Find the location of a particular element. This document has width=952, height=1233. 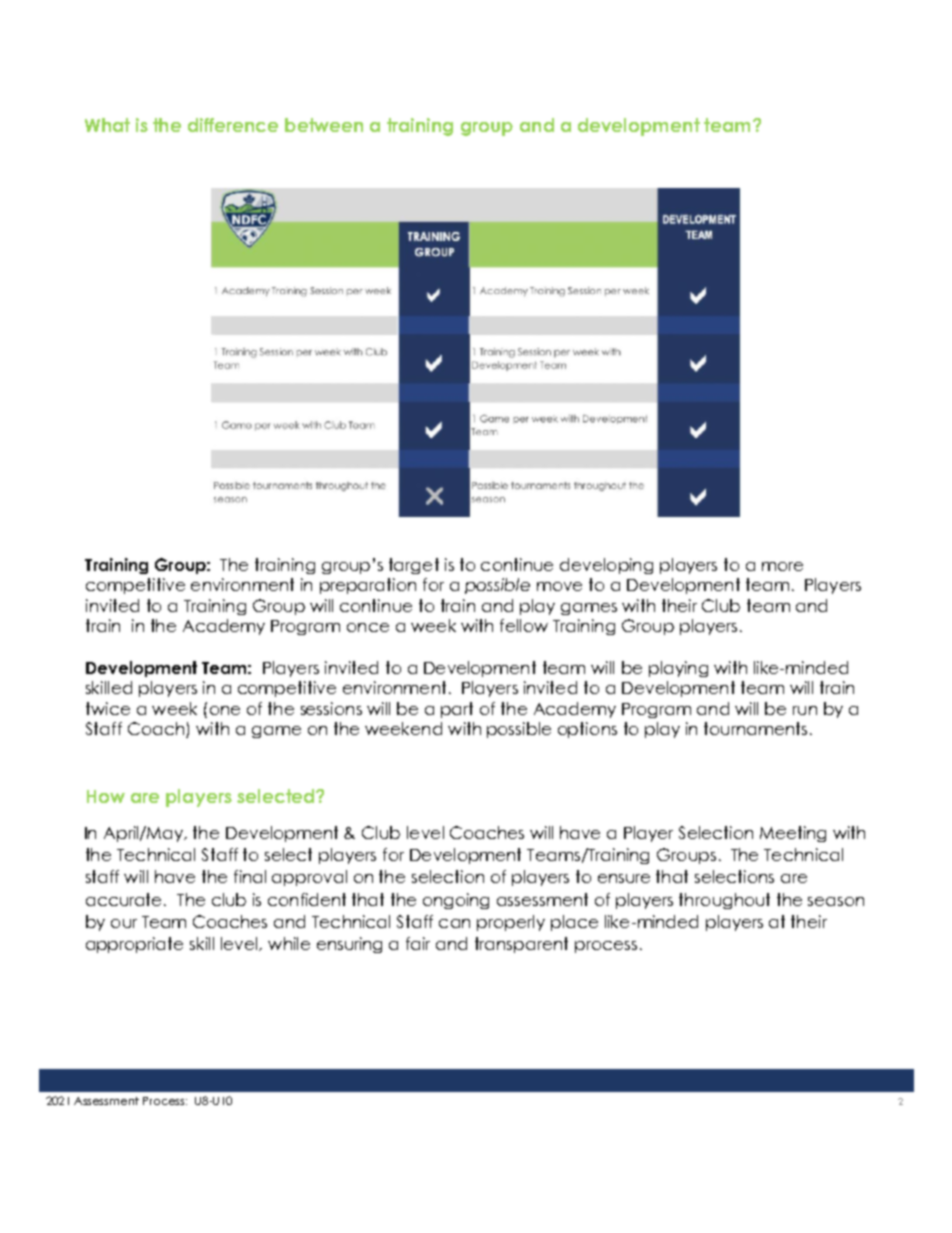

difference is located at coordinates (233, 125).
